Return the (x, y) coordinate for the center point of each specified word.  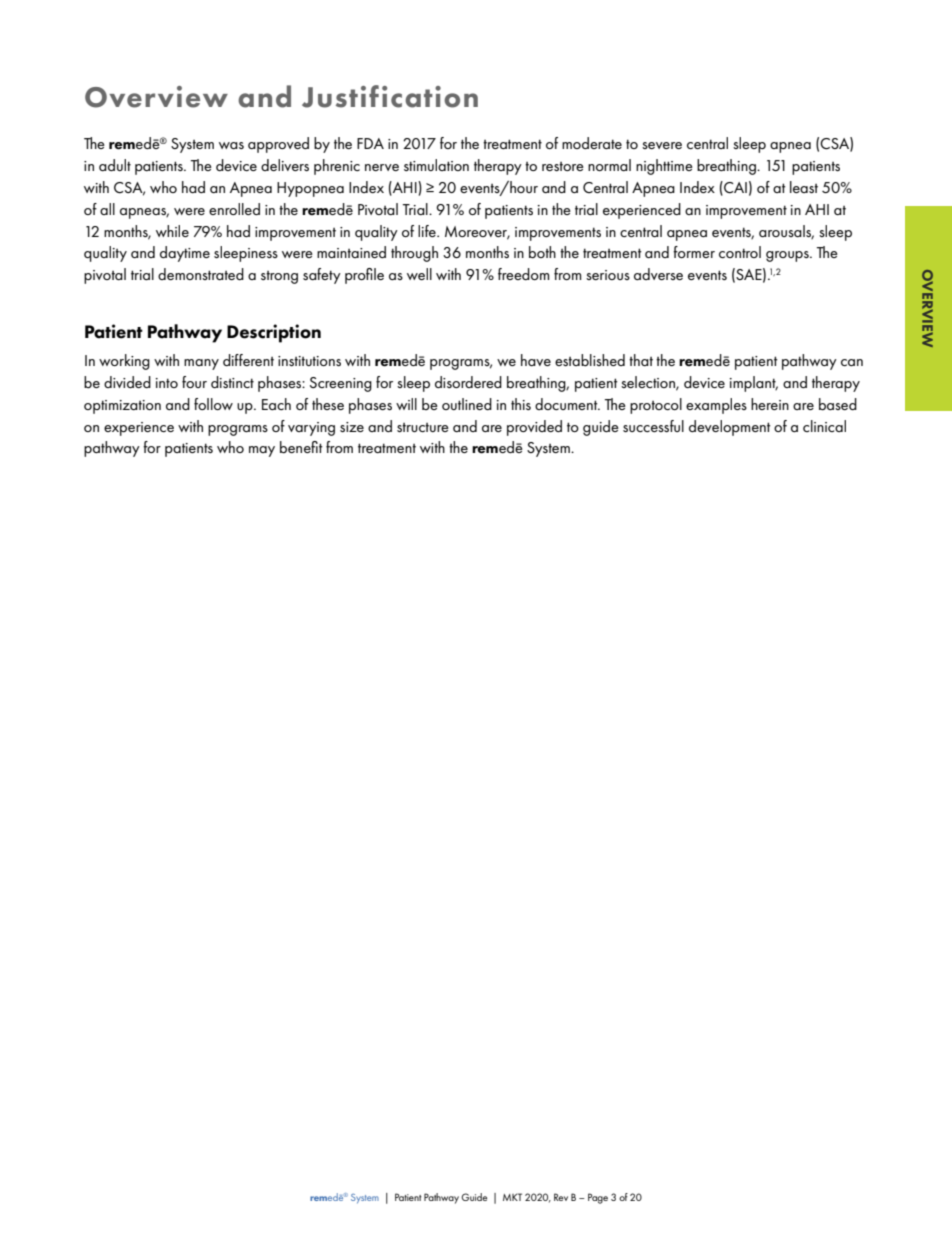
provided (534, 428)
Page (598, 1198)
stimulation (436, 165)
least (804, 187)
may (262, 451)
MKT (512, 1197)
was (231, 145)
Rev (561, 1197)
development (730, 428)
